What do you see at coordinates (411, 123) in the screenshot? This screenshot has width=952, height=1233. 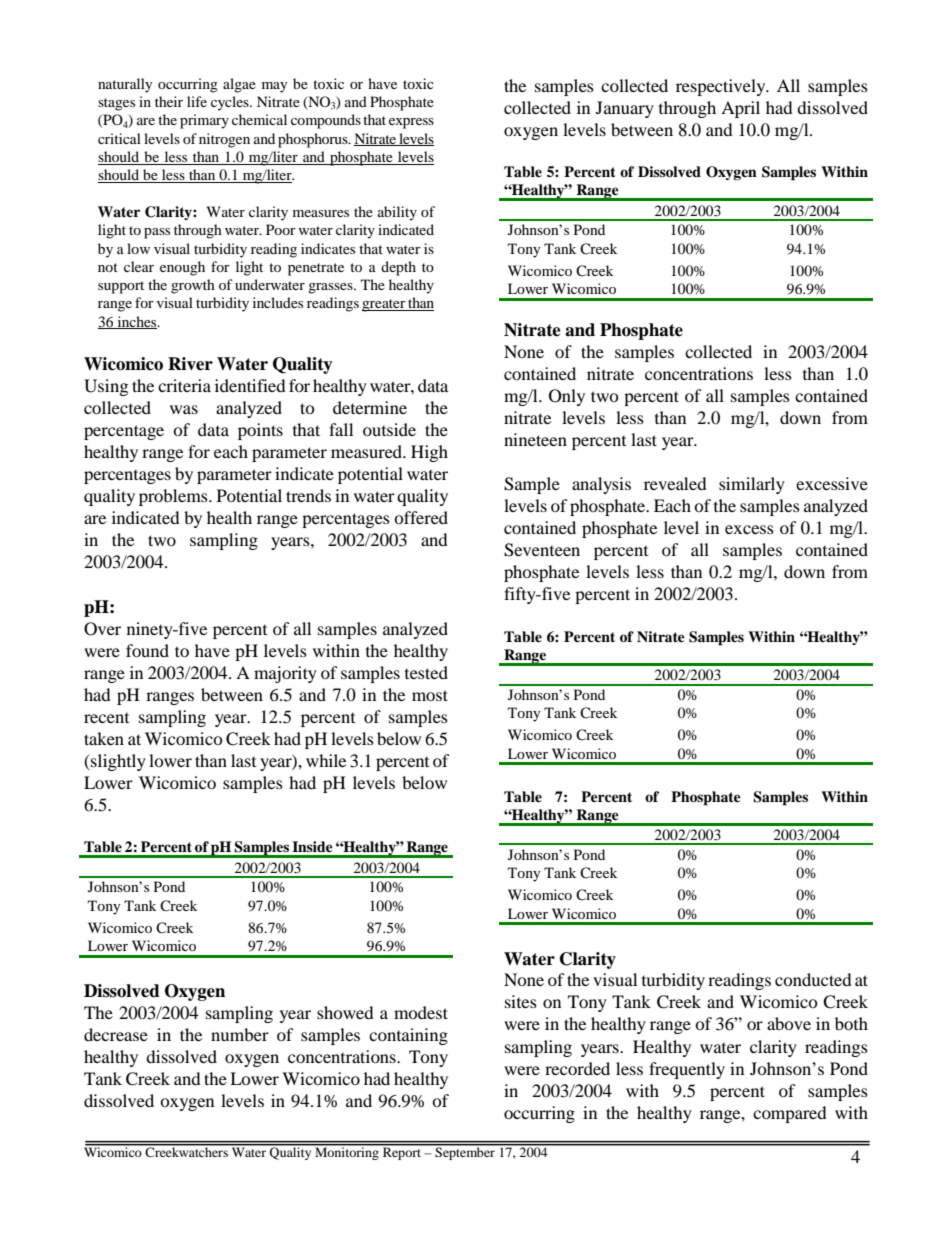 I see `express` at bounding box center [411, 123].
